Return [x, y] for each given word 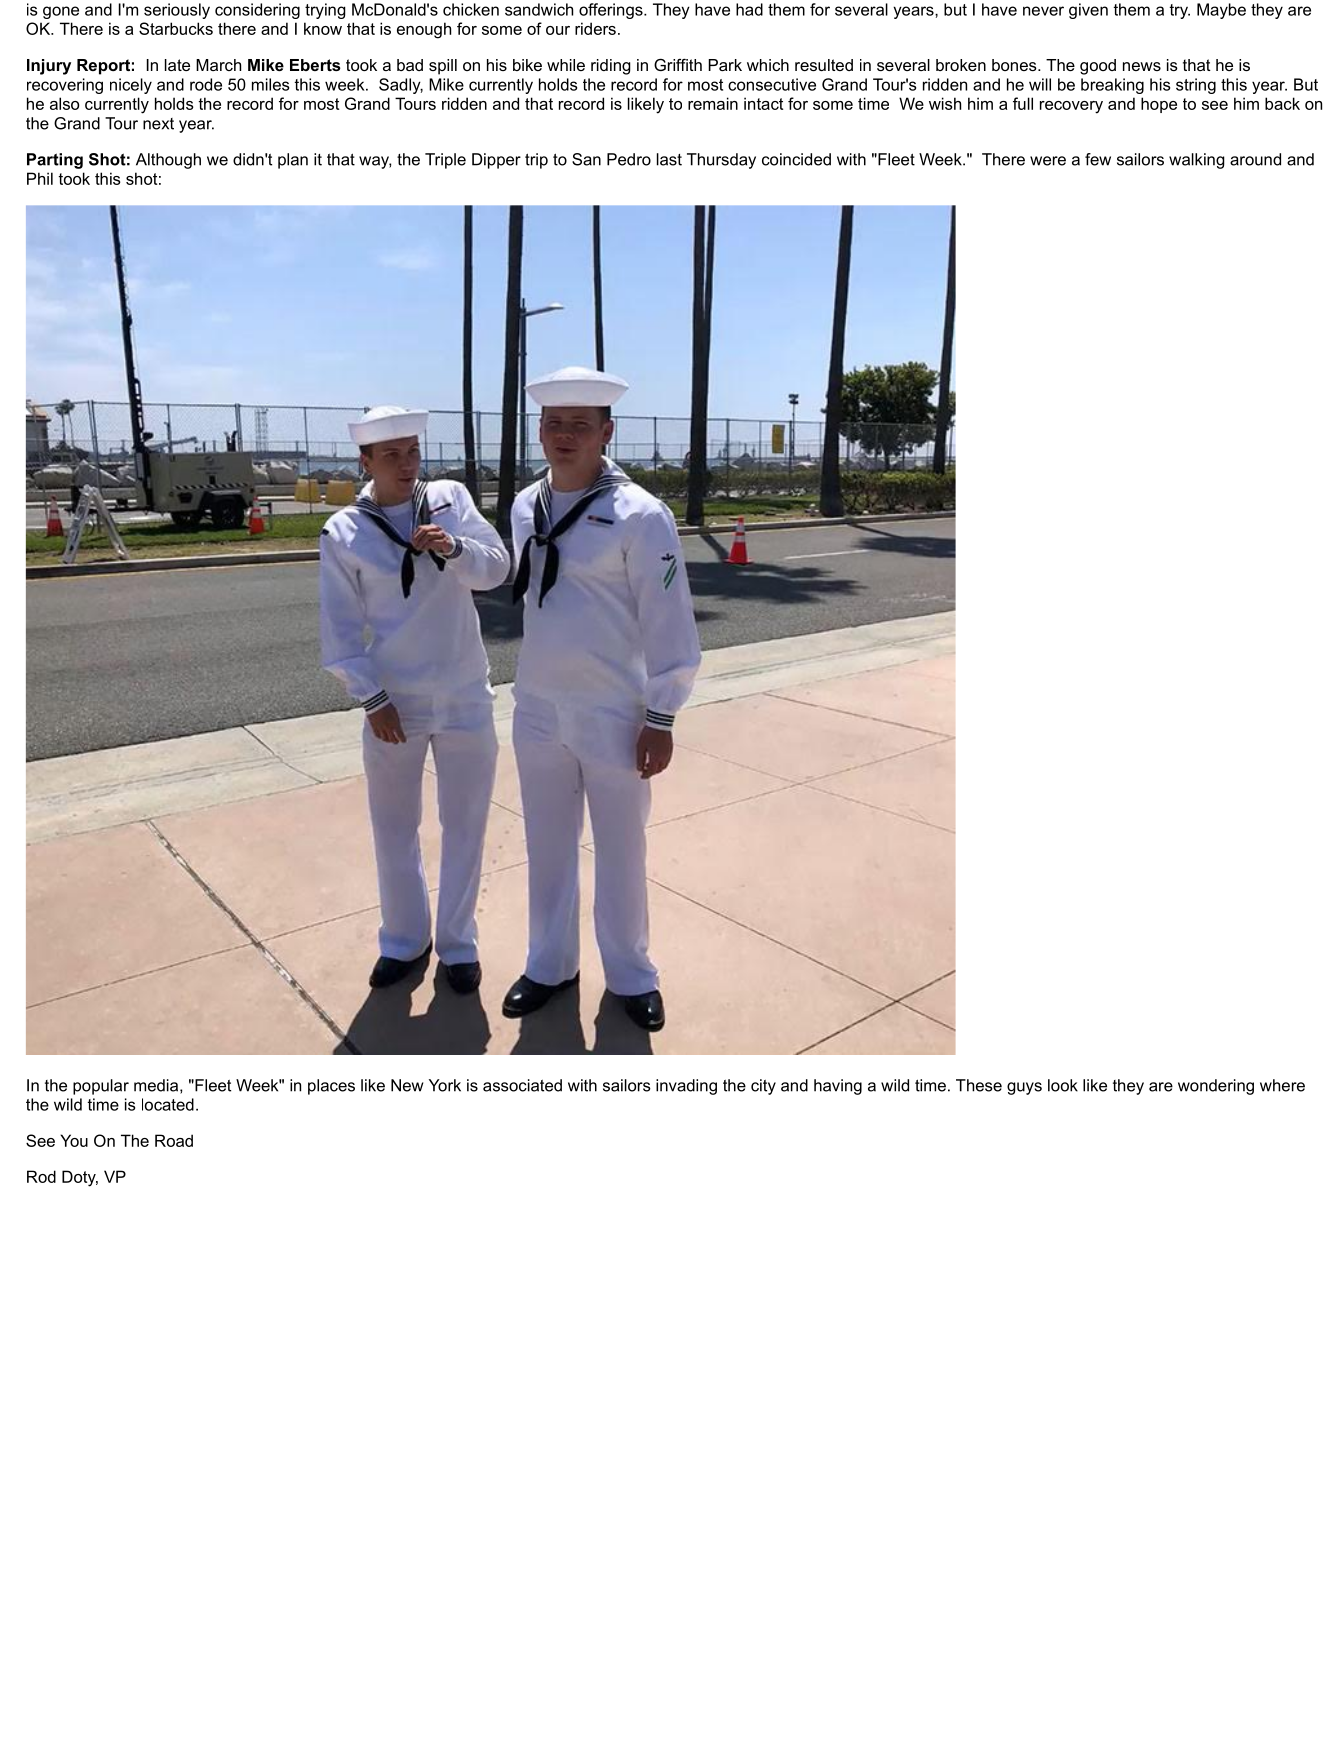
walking [1197, 161]
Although [168, 161]
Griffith [678, 65]
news [1142, 66]
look [1063, 1085]
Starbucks [176, 28]
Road [174, 1140]
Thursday [721, 161]
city [763, 1087]
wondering [1216, 1087]
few [1098, 159]
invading [686, 1087]
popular [101, 1087]
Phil [40, 178]
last [669, 159]
